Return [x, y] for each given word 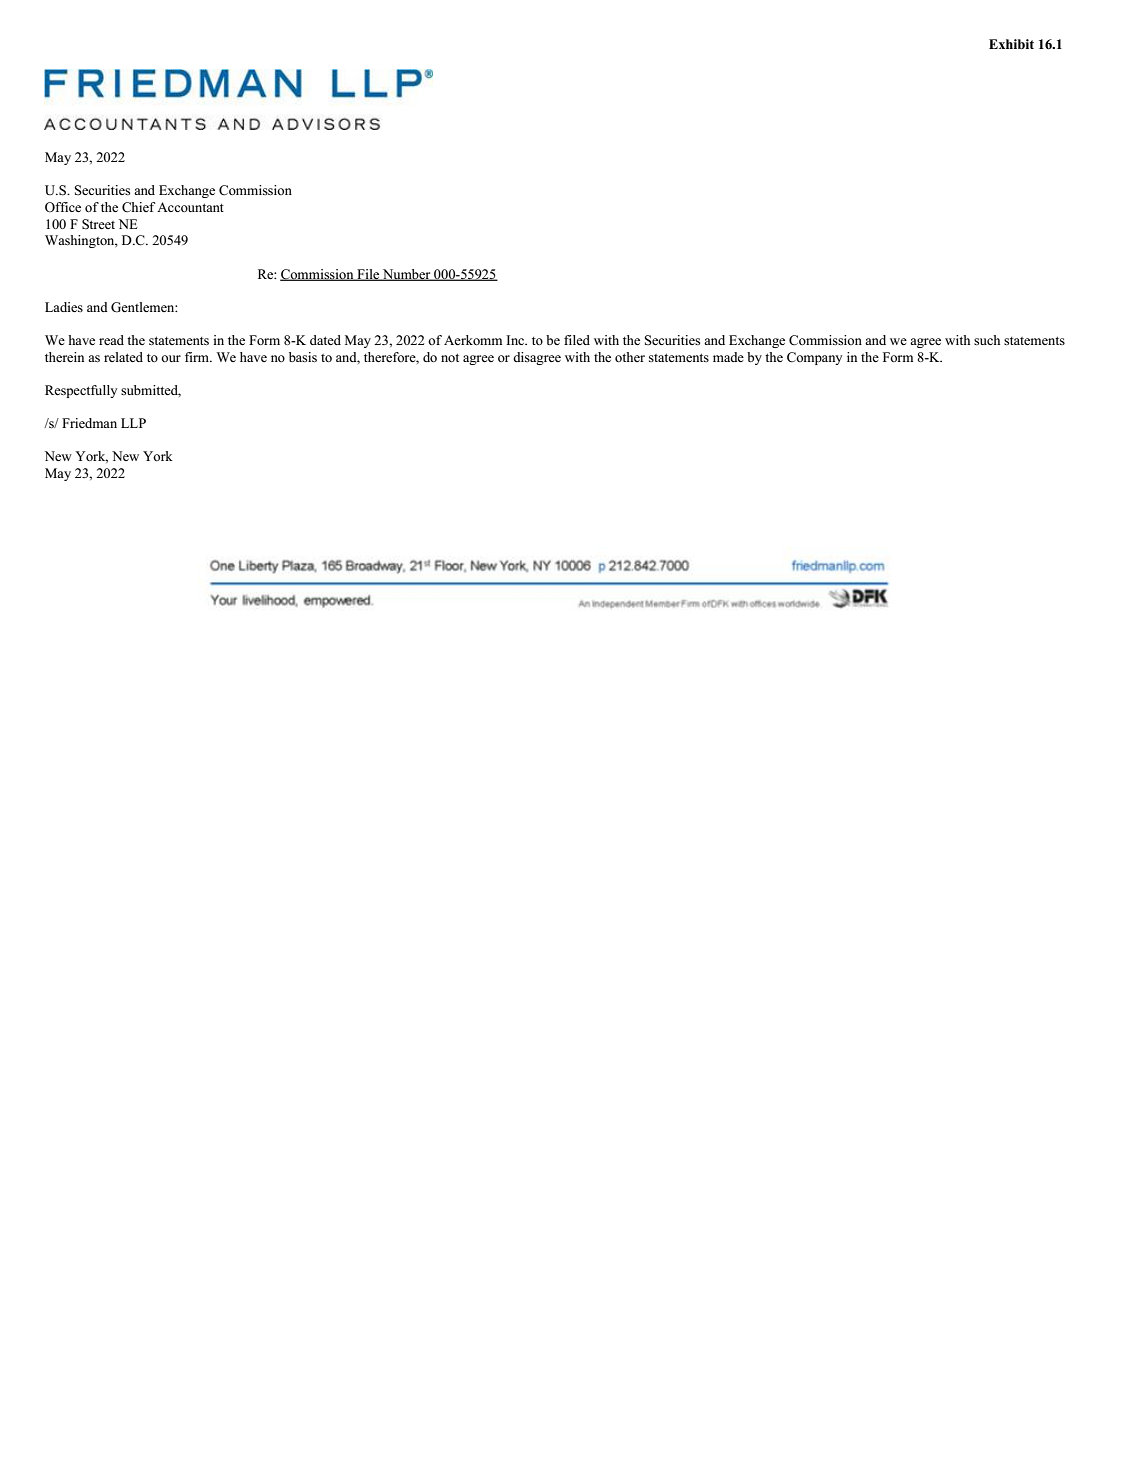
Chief [139, 207]
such [987, 340]
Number [407, 275]
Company [814, 358]
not [450, 357]
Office [63, 207]
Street [98, 224]
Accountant [190, 207]
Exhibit [1011, 44]
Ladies [64, 307]
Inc [516, 340]
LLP [133, 423]
